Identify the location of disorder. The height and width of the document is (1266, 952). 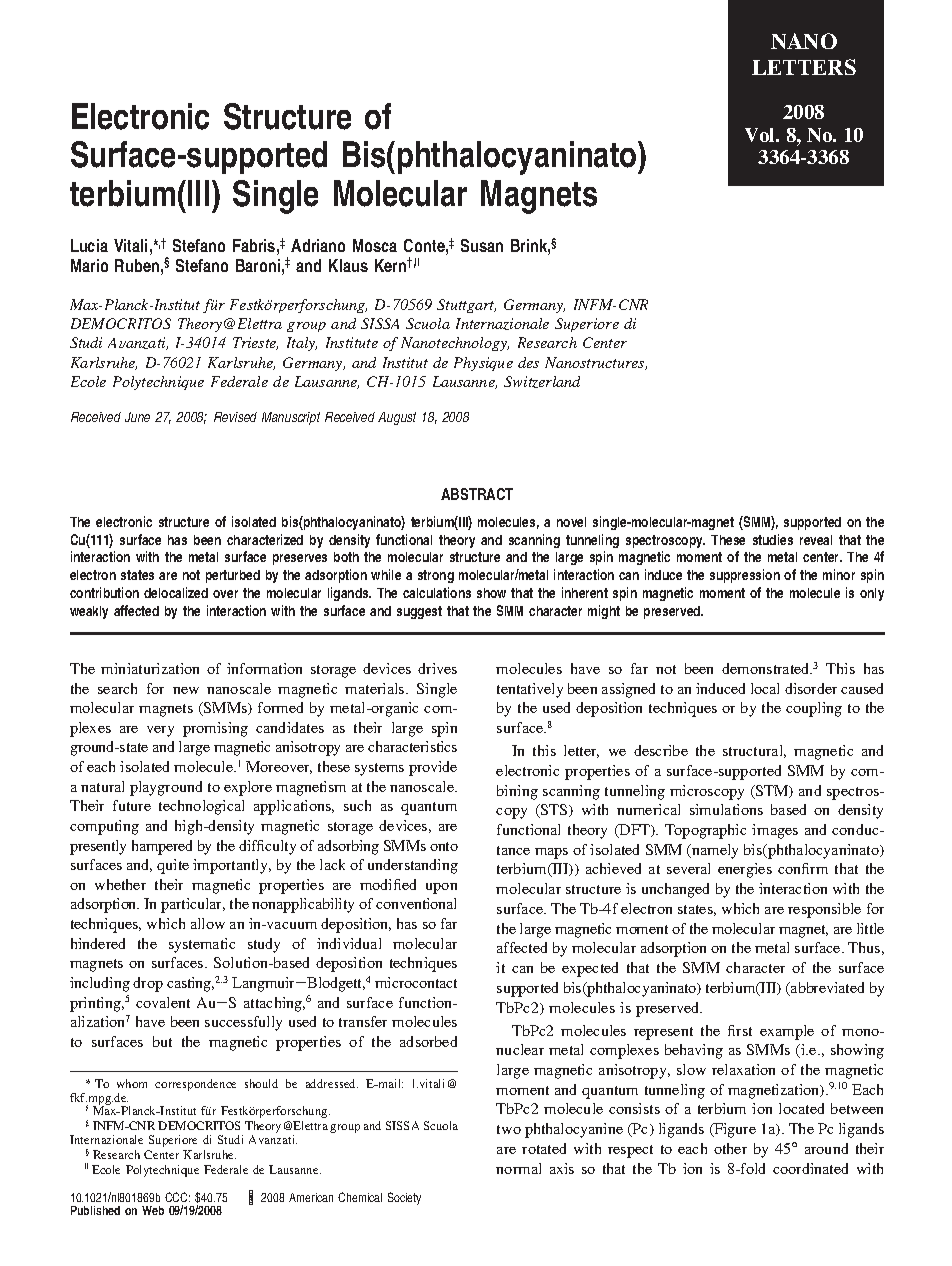
(811, 688).
